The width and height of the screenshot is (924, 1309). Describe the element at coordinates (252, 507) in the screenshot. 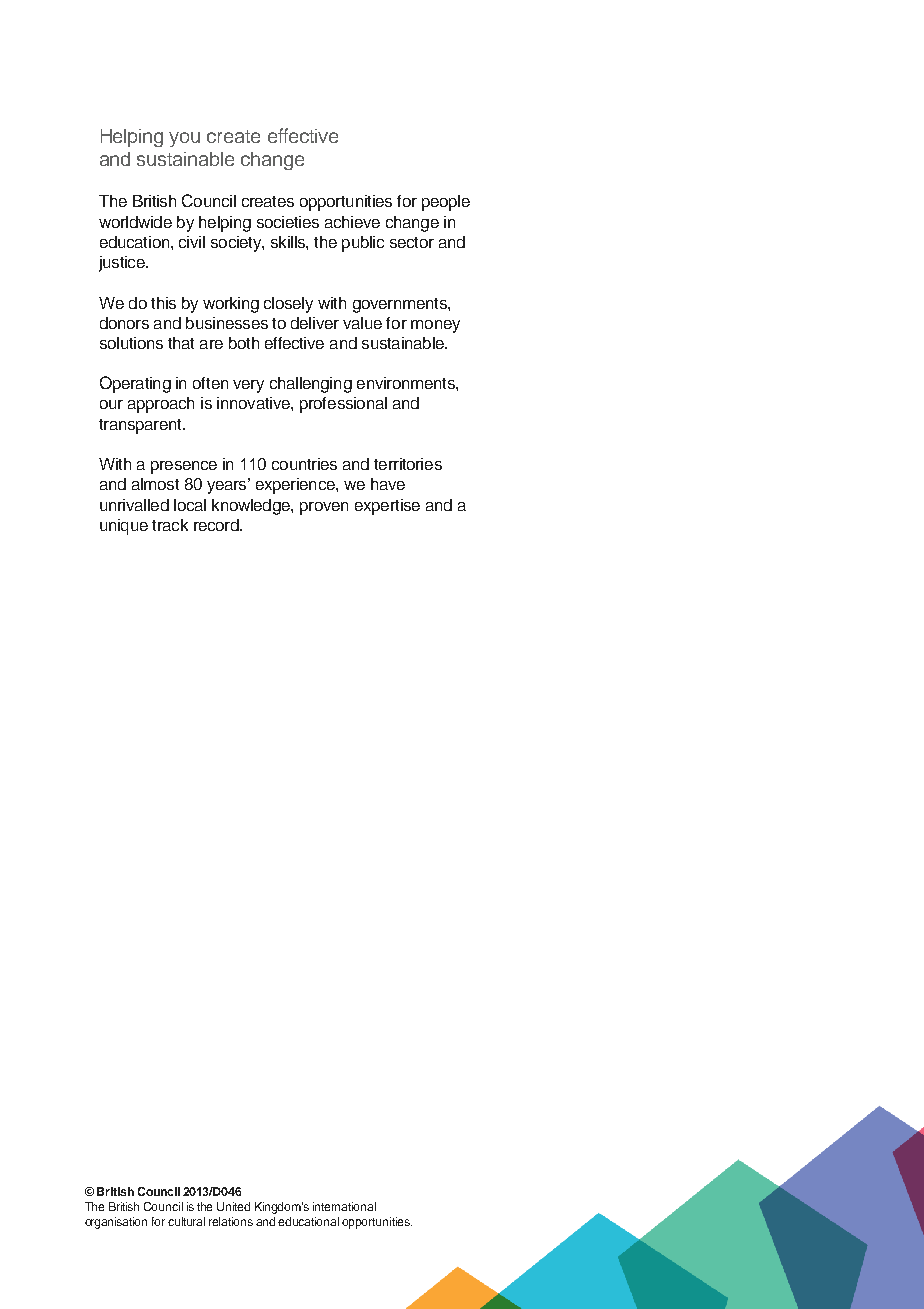

I see `knowledge` at that location.
